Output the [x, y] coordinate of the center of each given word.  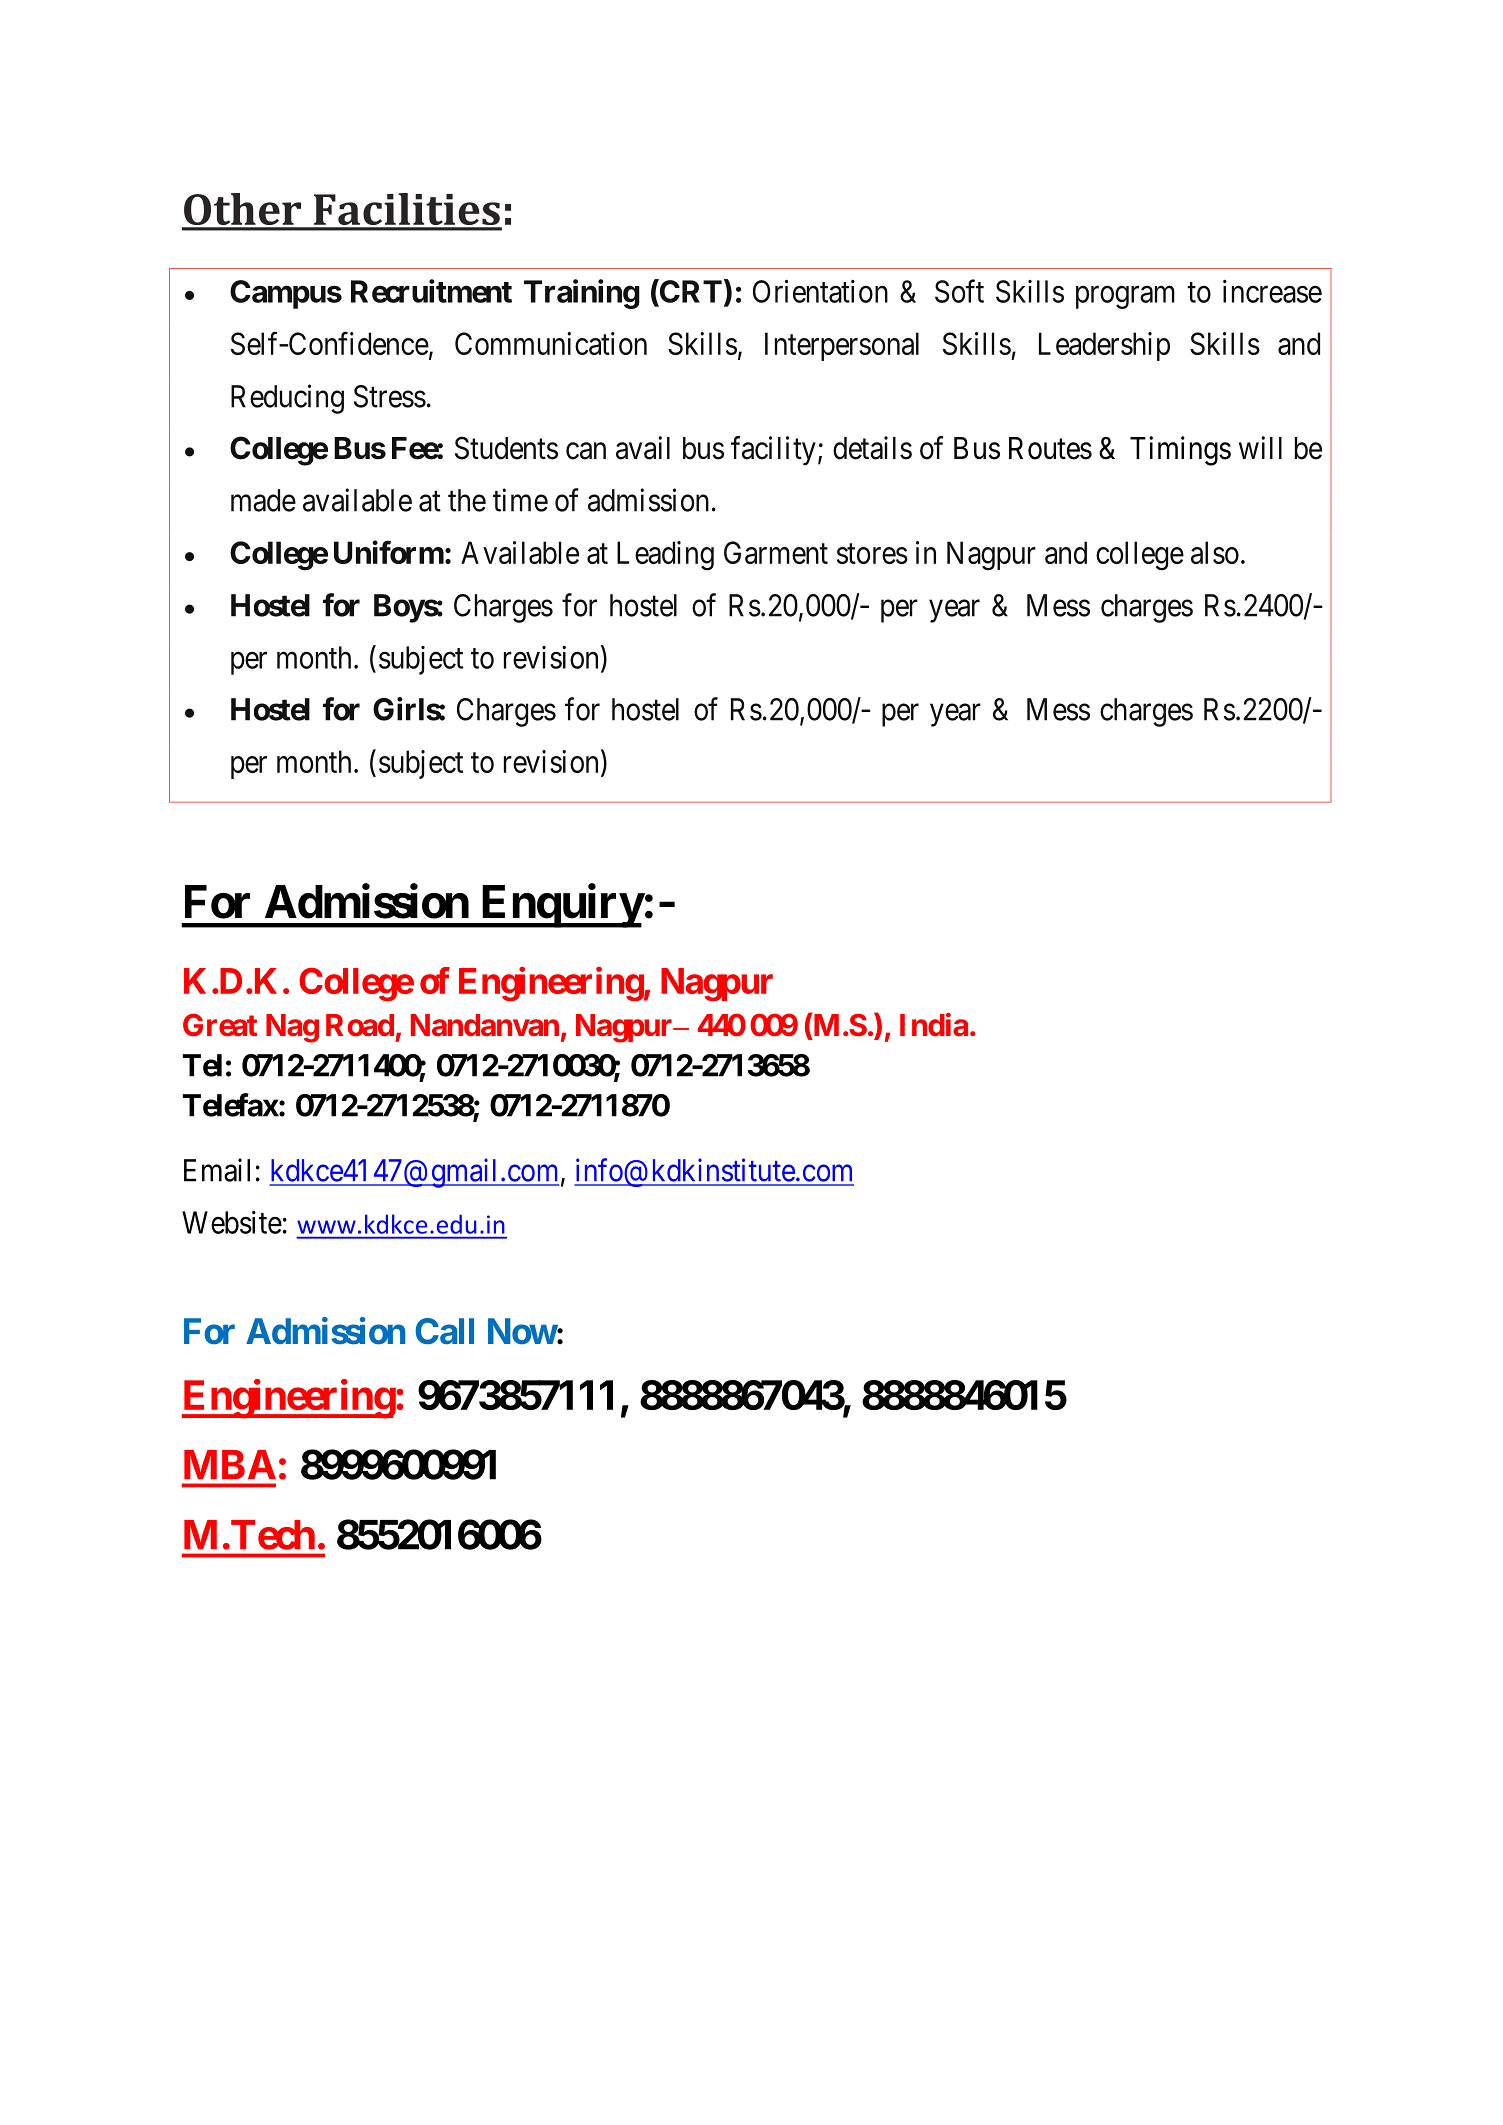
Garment [776, 552]
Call [444, 1331]
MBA [230, 1464]
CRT [690, 291]
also [1215, 552]
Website [232, 1222]
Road [360, 1025]
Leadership [1104, 346]
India [934, 1024]
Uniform [389, 552]
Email [217, 1170]
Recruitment [431, 291]
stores [872, 554]
